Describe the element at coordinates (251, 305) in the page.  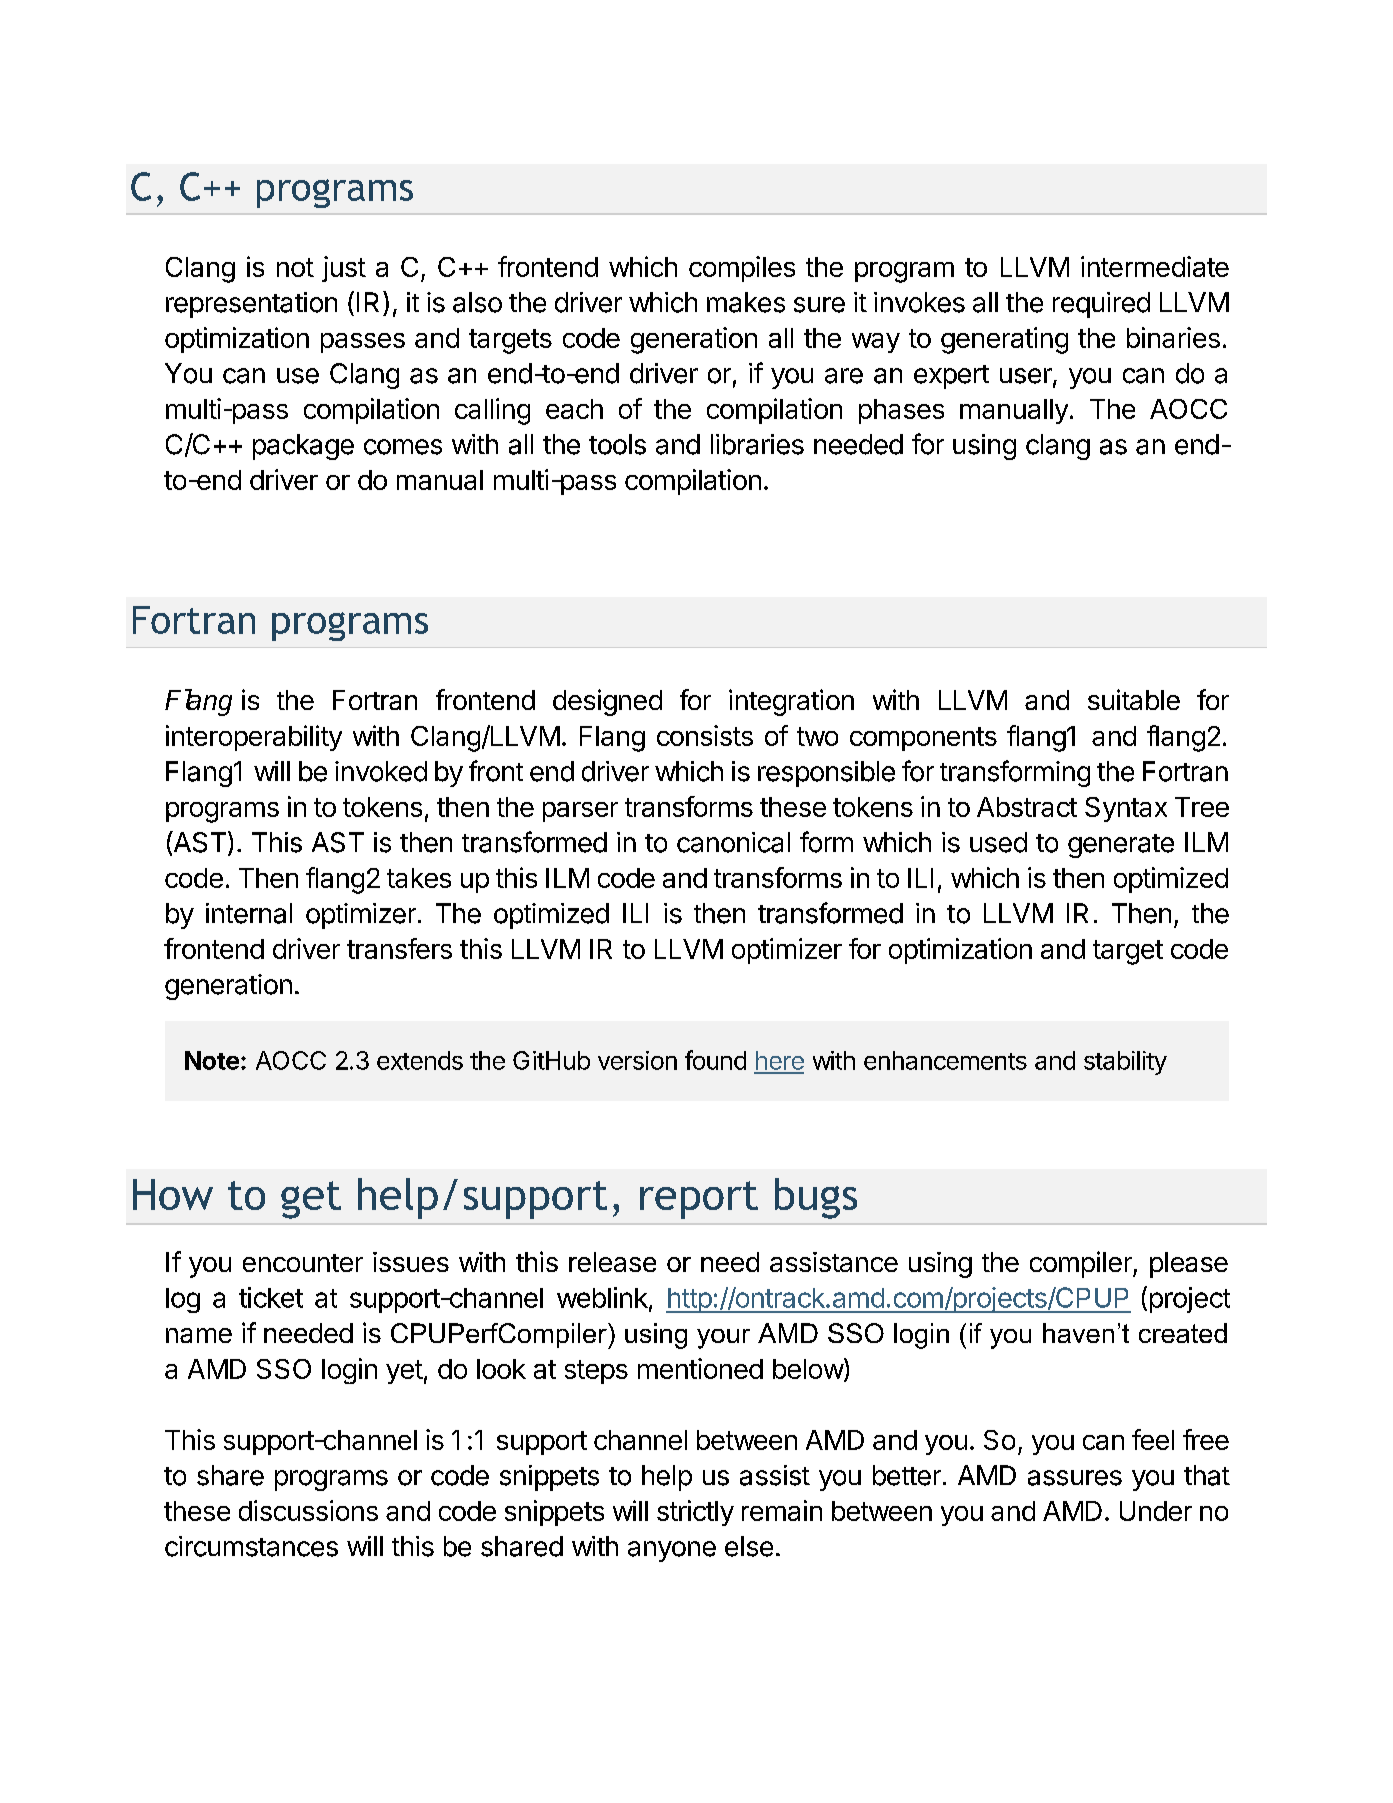
I see `representation` at that location.
